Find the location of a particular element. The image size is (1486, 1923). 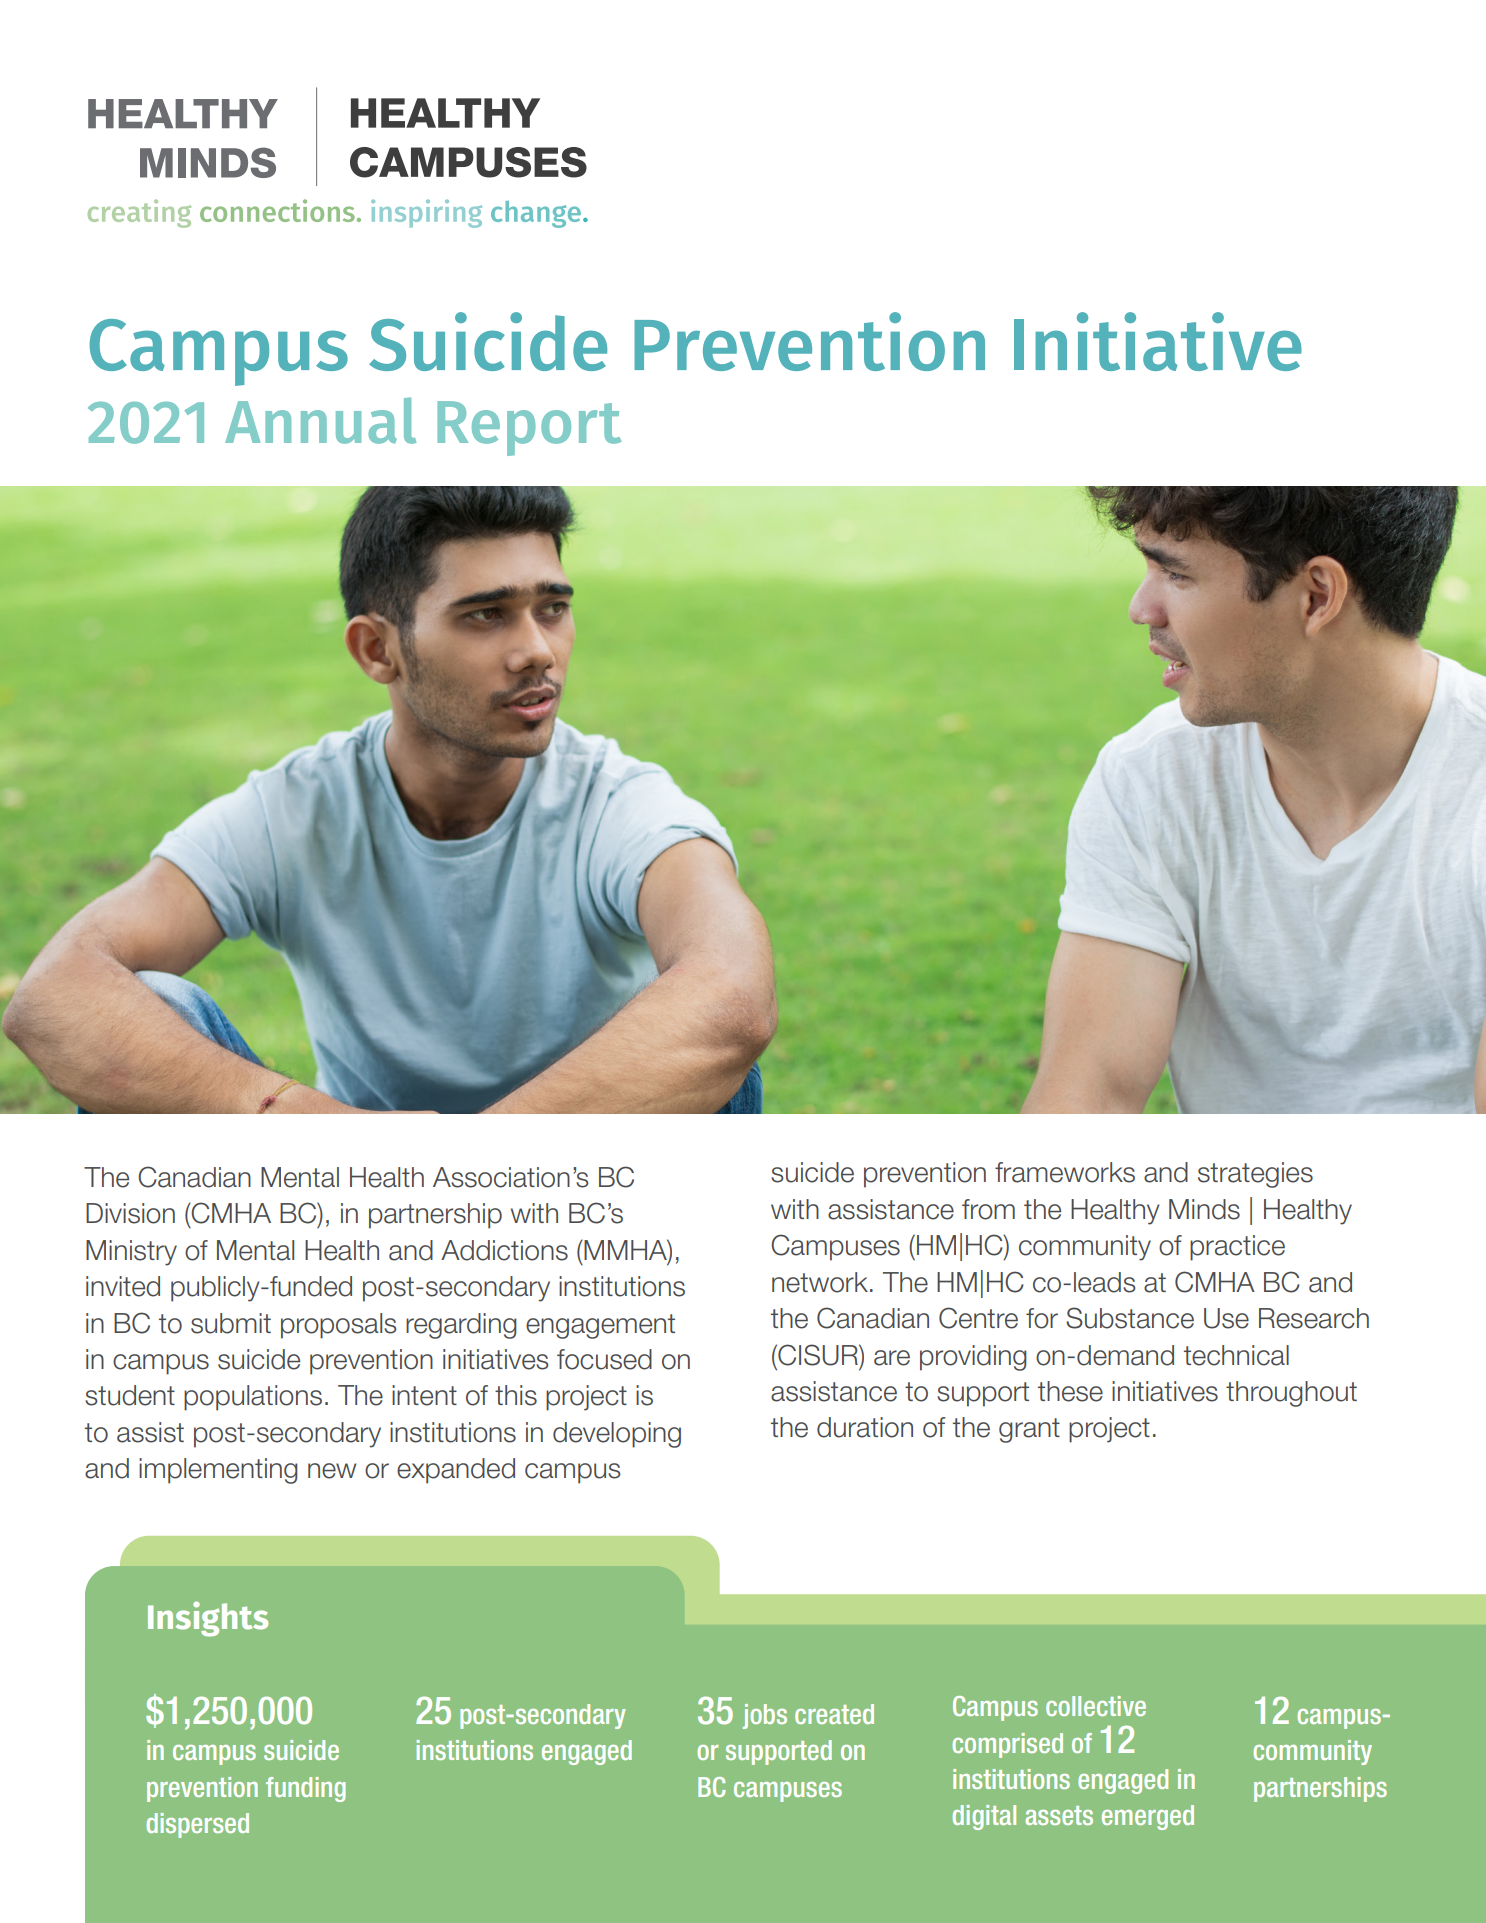

Report is located at coordinates (529, 428).
